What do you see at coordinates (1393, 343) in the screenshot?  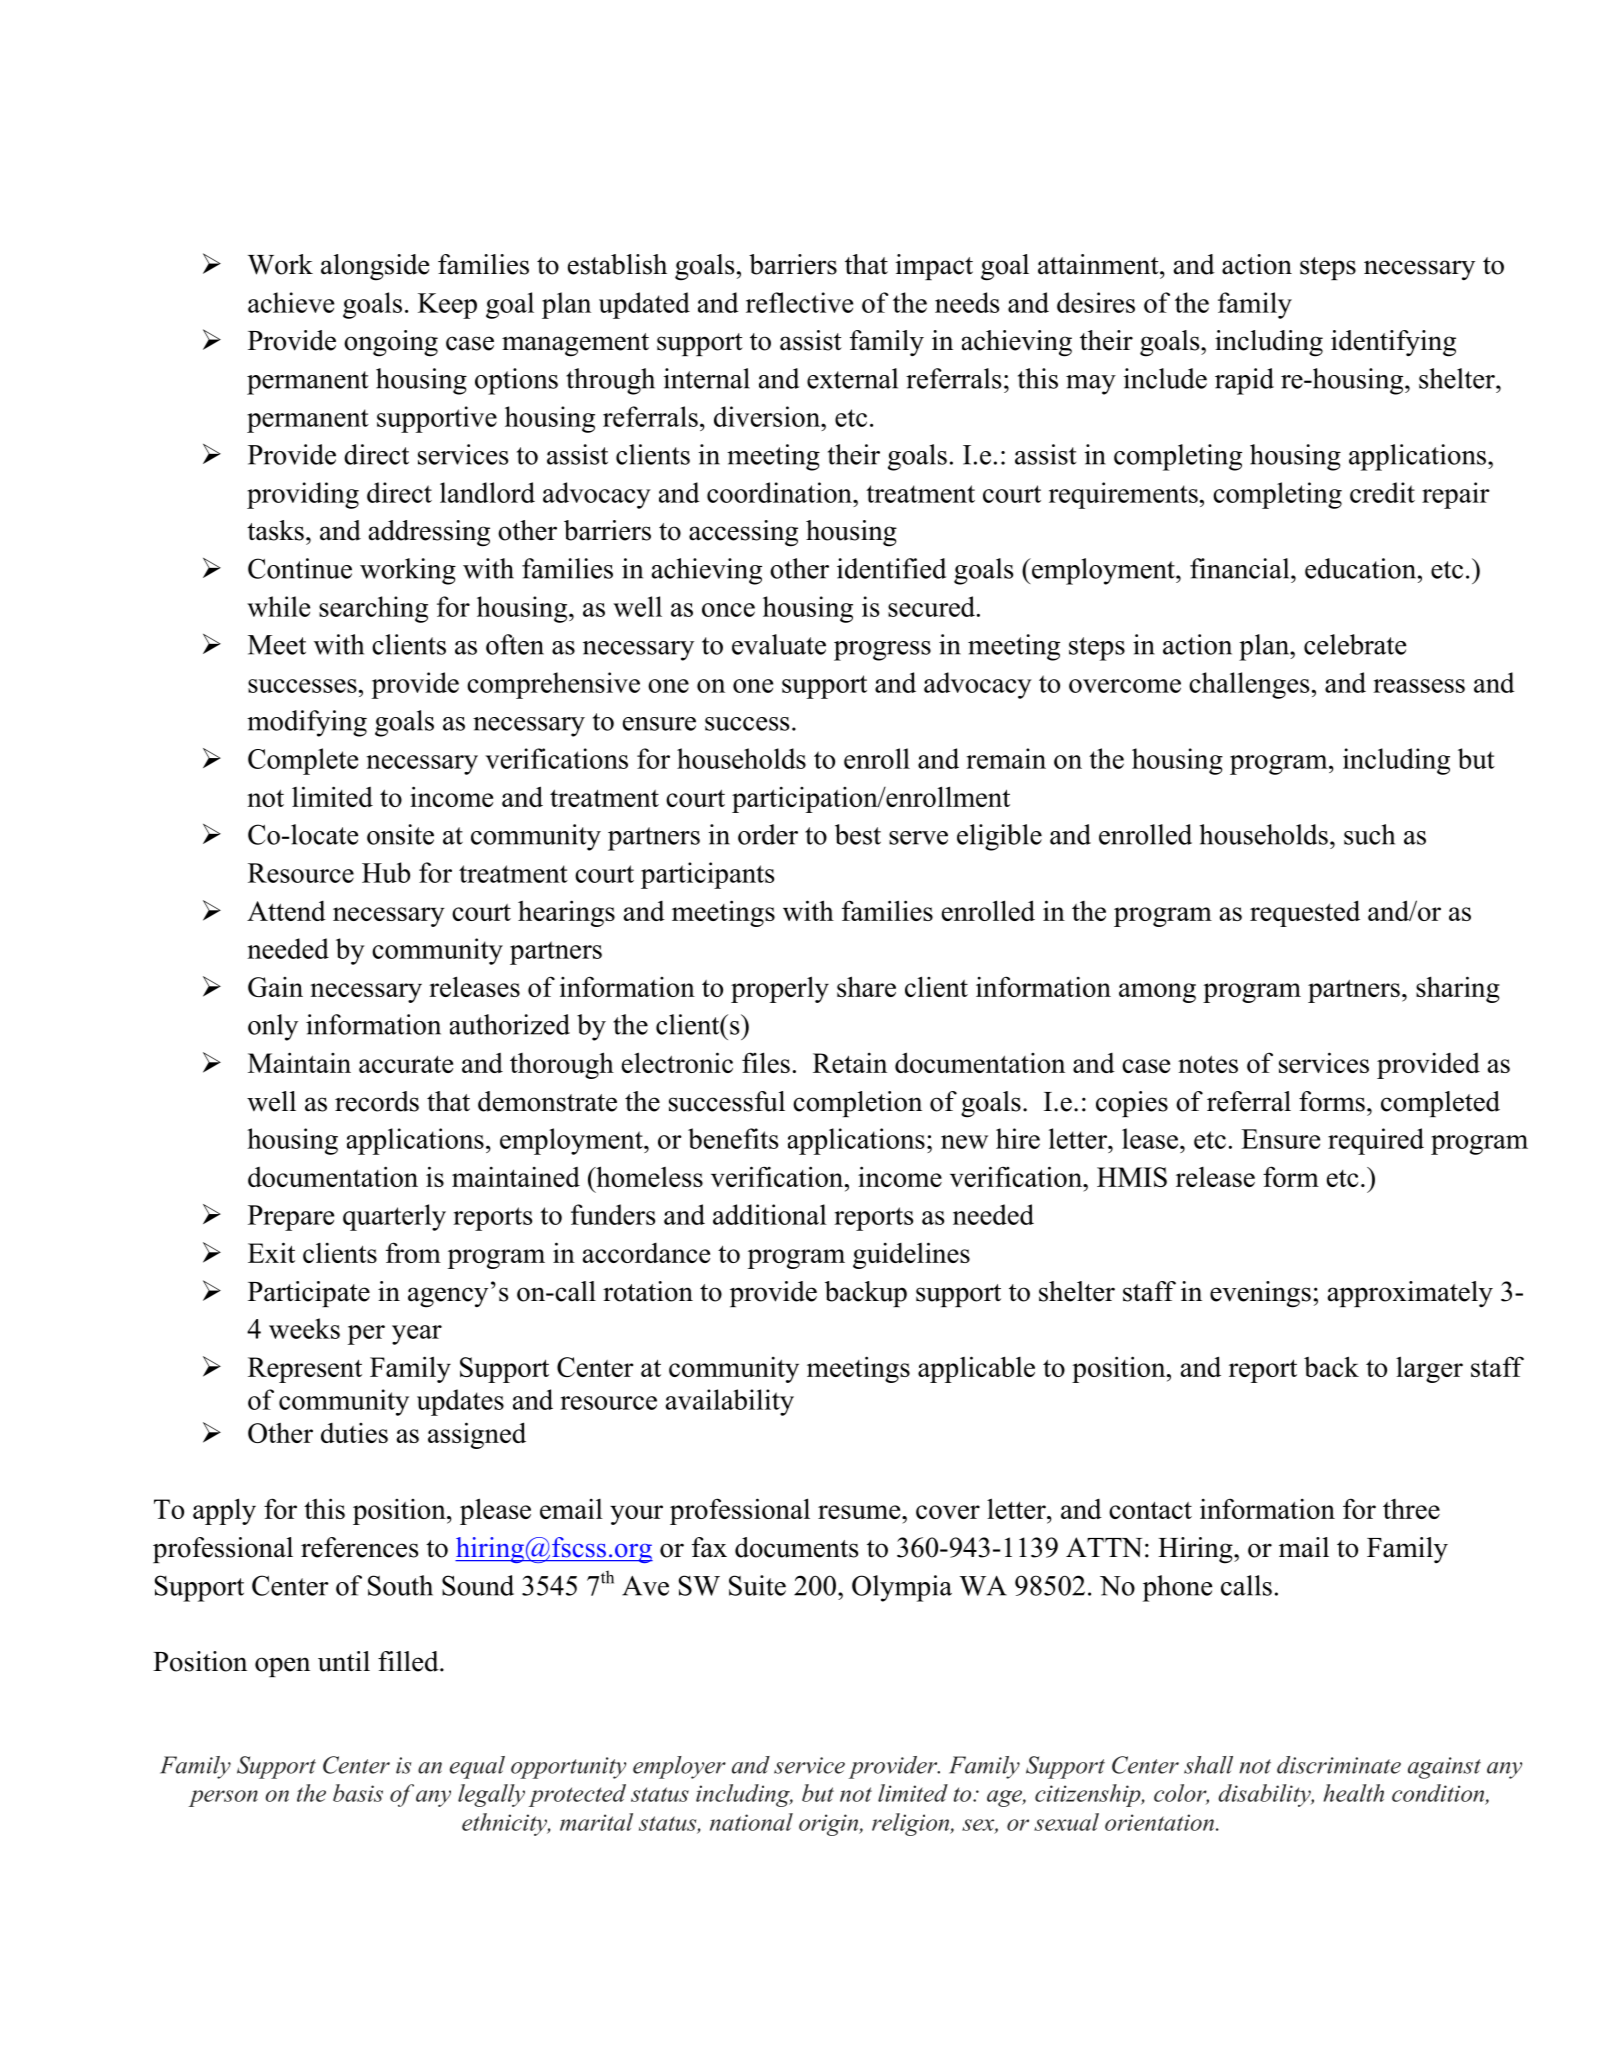 I see `identifying` at bounding box center [1393, 343].
